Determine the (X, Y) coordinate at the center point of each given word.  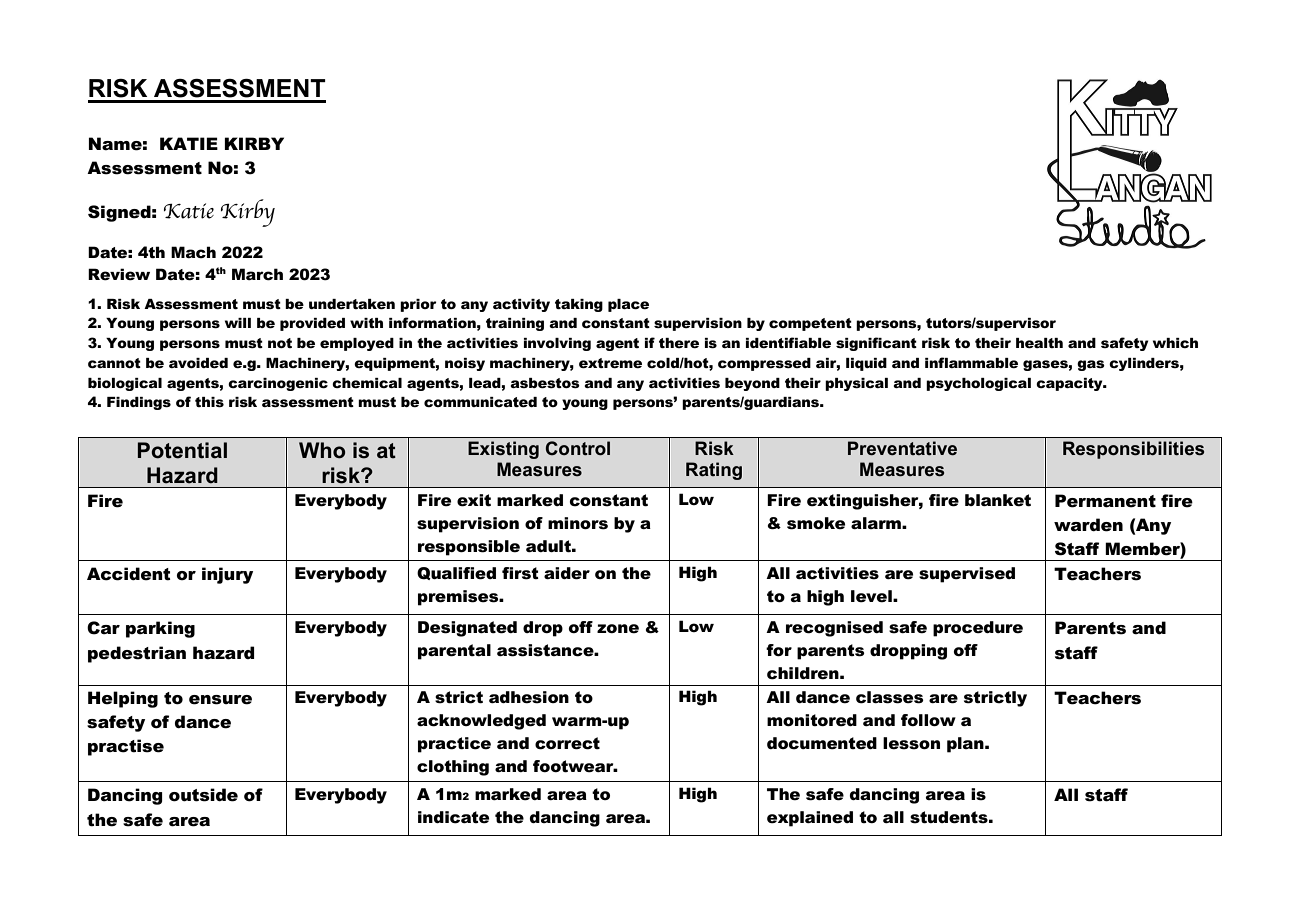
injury (227, 575)
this (209, 402)
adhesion (529, 697)
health (1039, 343)
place (628, 305)
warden (1088, 525)
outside (203, 795)
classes (890, 697)
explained (810, 819)
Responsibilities (1133, 450)
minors (578, 523)
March (257, 274)
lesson (911, 743)
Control (578, 448)
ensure (220, 700)
